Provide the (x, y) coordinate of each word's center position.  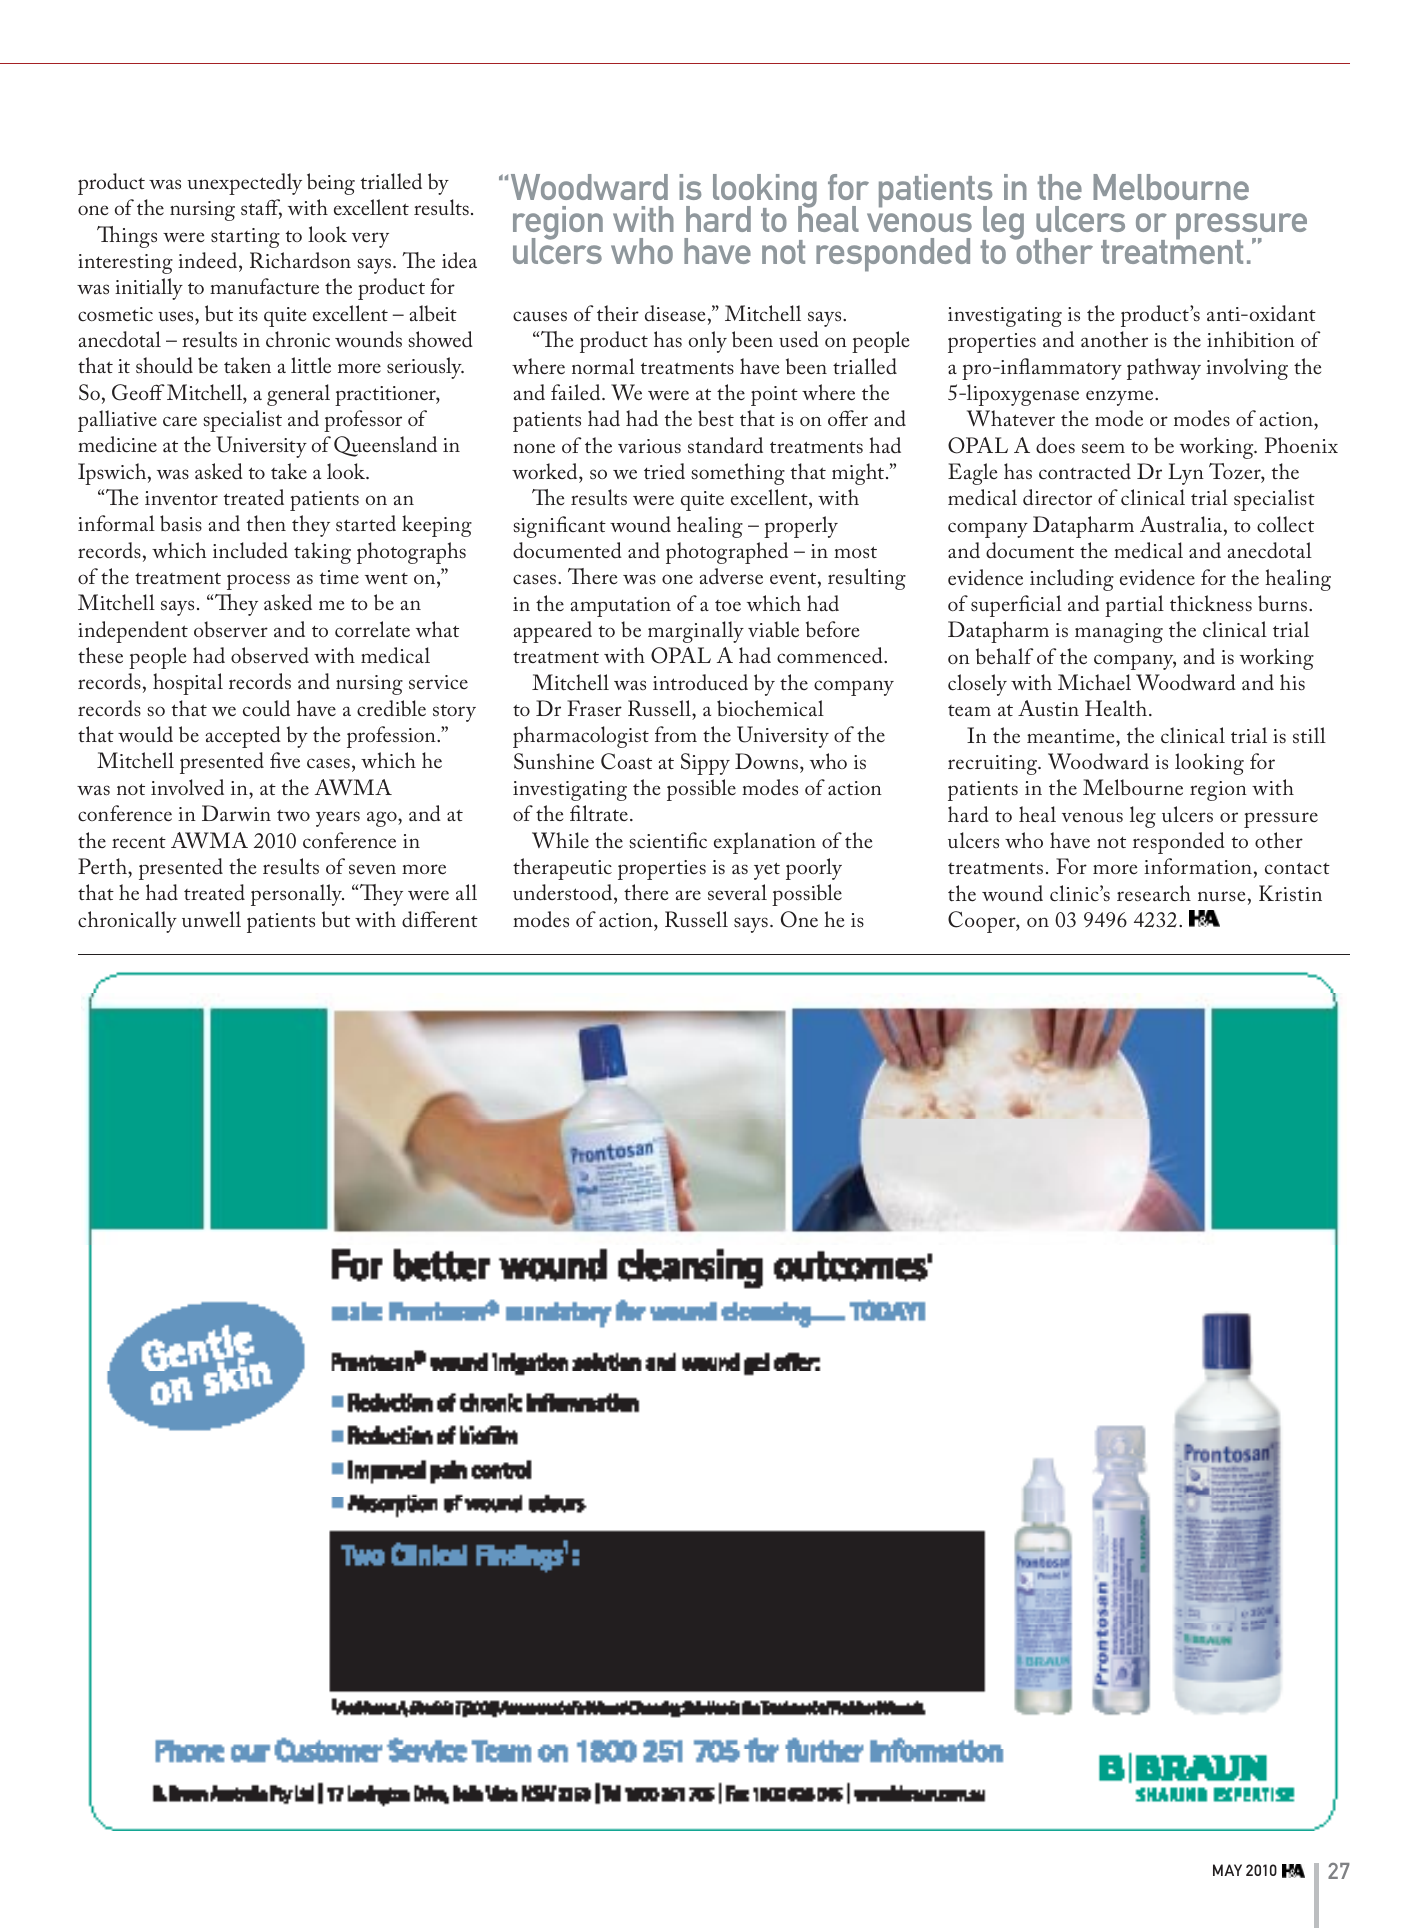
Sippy (705, 764)
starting (245, 238)
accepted (243, 737)
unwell (211, 919)
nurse (1221, 896)
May (1227, 1870)
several (737, 892)
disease (675, 313)
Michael (1094, 682)
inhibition (1251, 339)
